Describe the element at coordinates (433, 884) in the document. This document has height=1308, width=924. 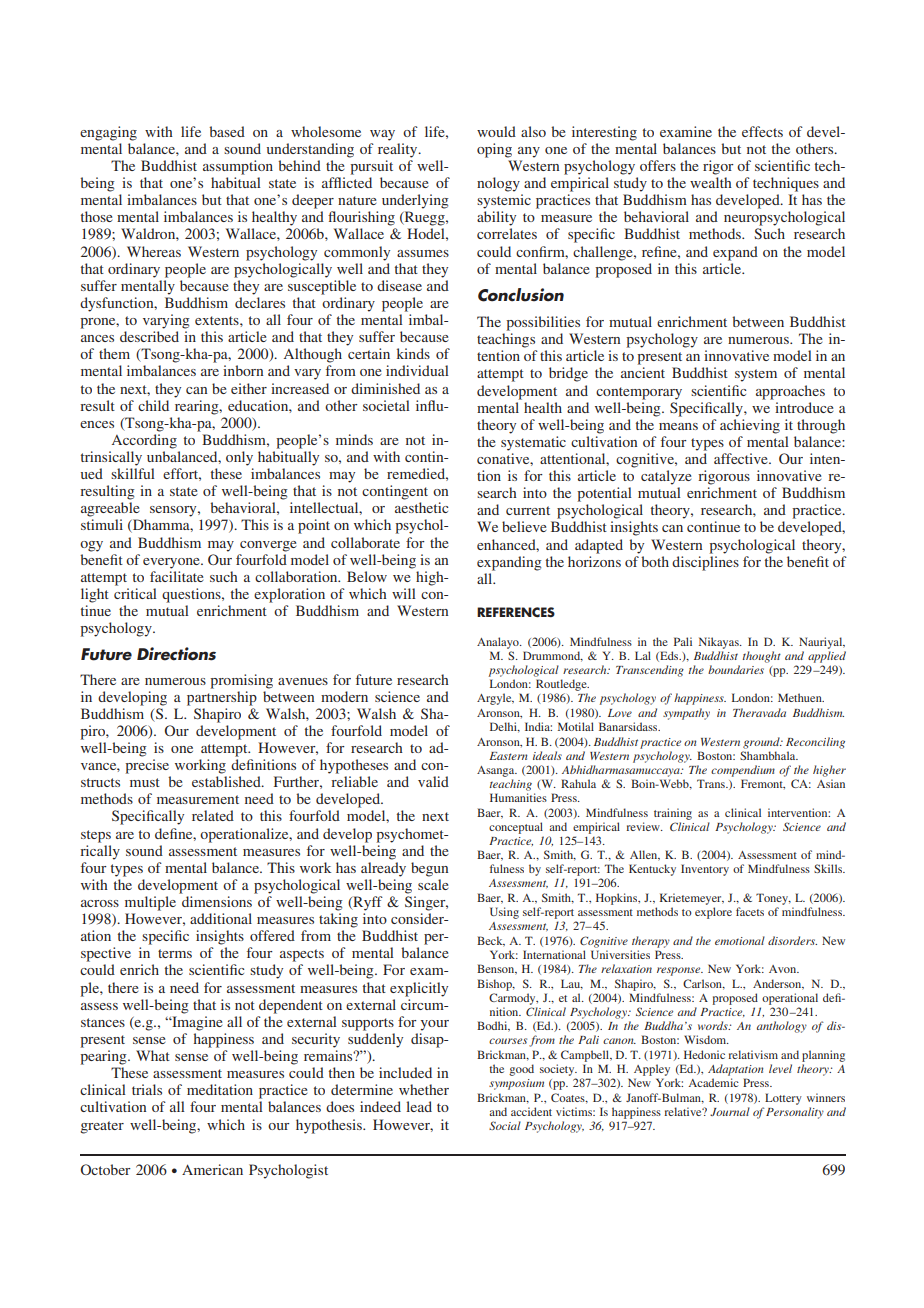
I see `scale` at that location.
